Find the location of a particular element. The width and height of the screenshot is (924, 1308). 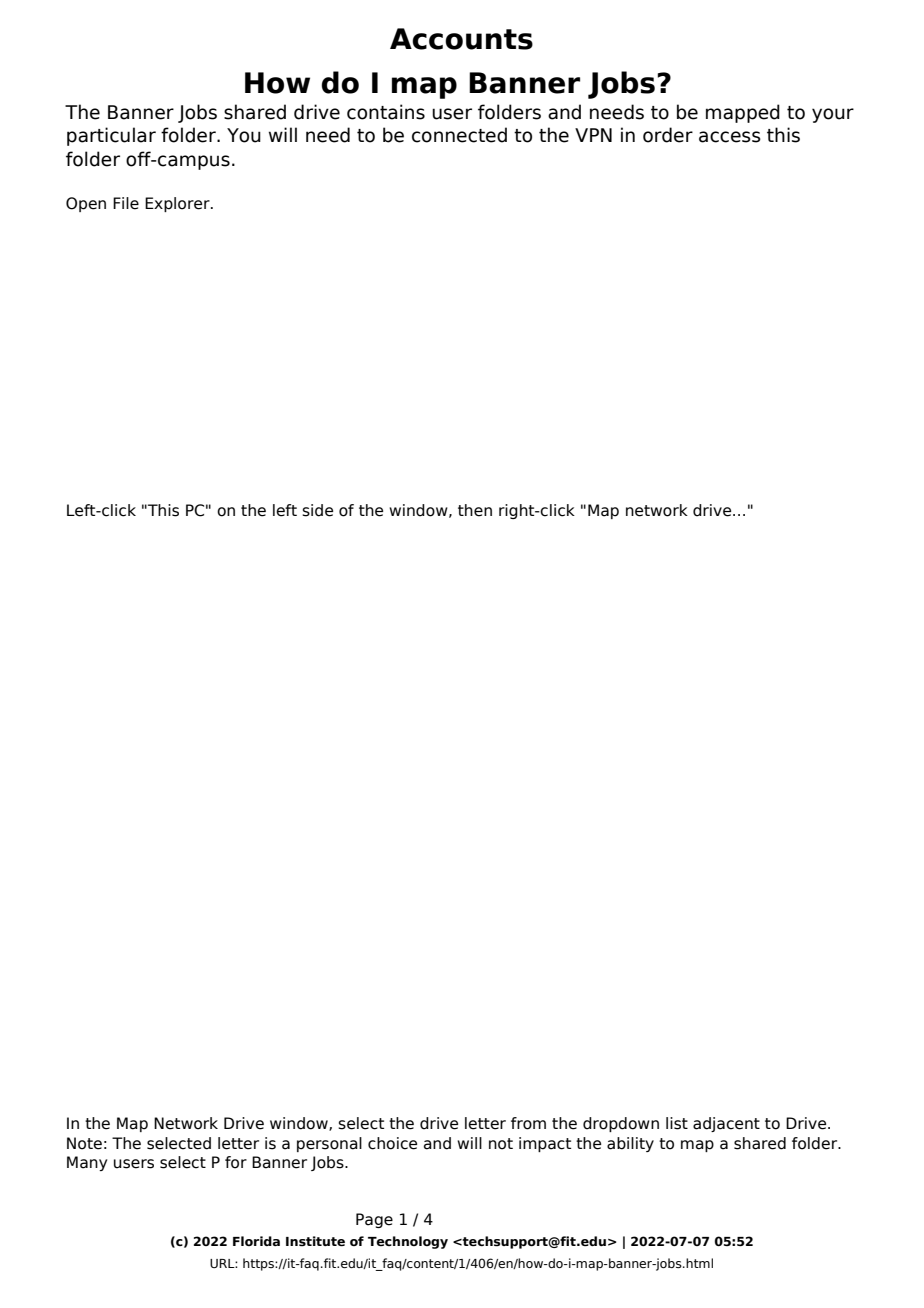

side is located at coordinates (317, 510).
